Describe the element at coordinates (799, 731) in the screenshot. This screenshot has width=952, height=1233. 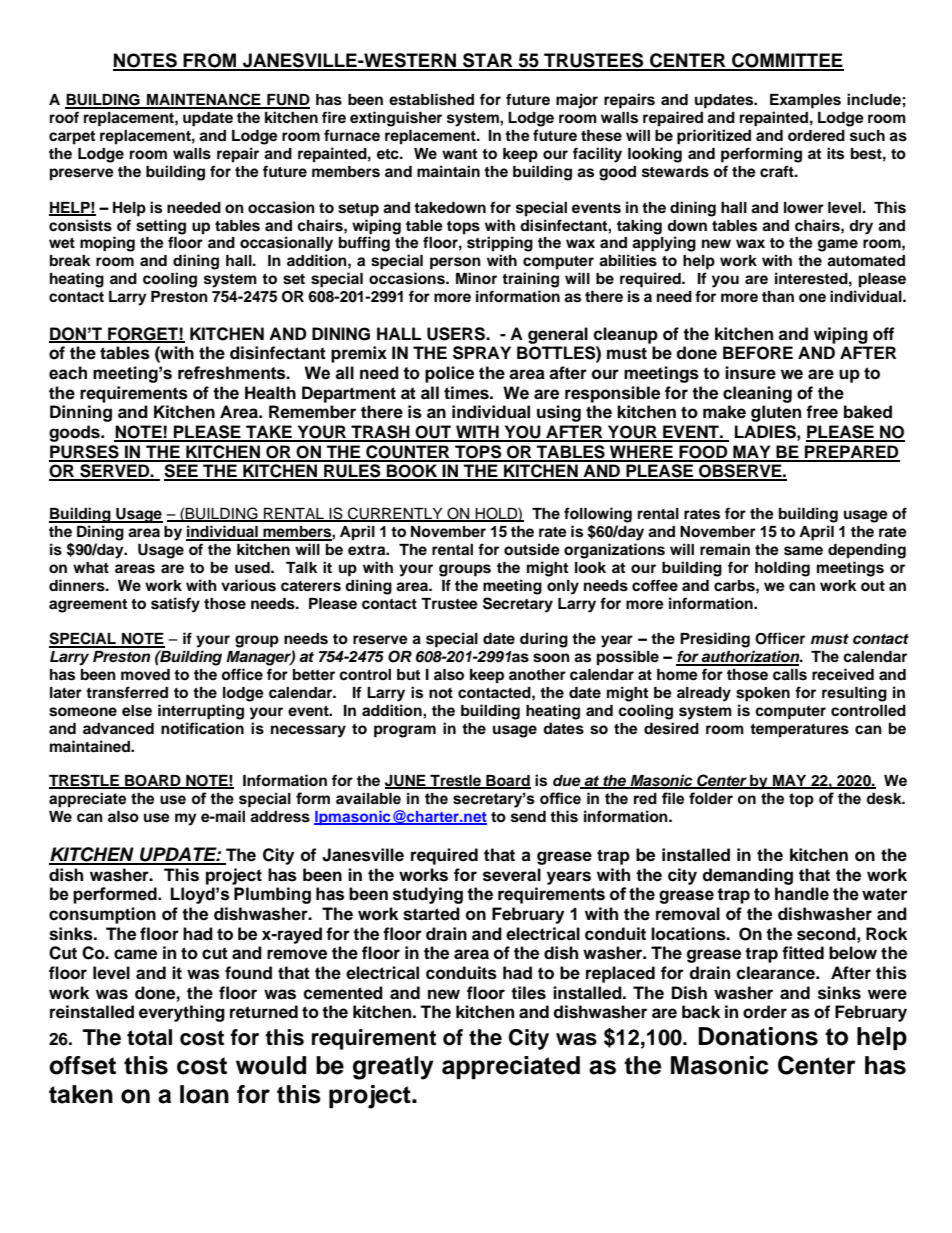
I see `temperatures` at that location.
